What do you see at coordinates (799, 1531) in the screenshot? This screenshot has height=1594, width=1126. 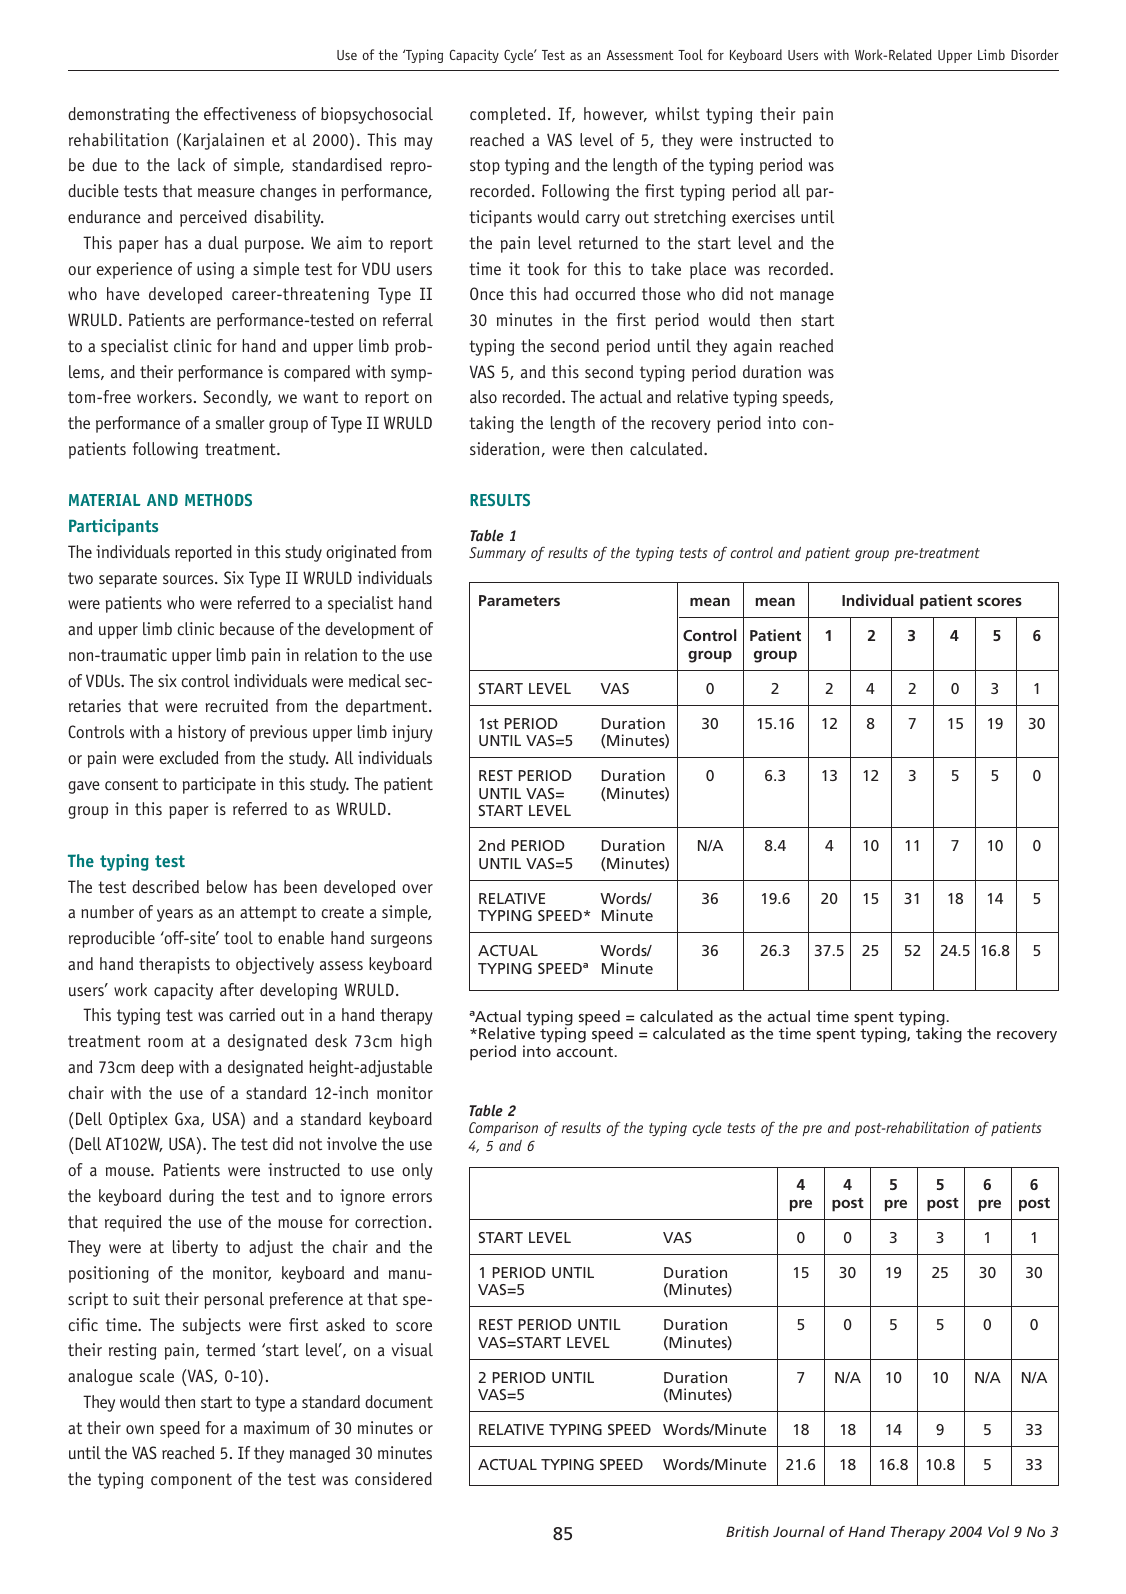 I see `Journal` at bounding box center [799, 1531].
